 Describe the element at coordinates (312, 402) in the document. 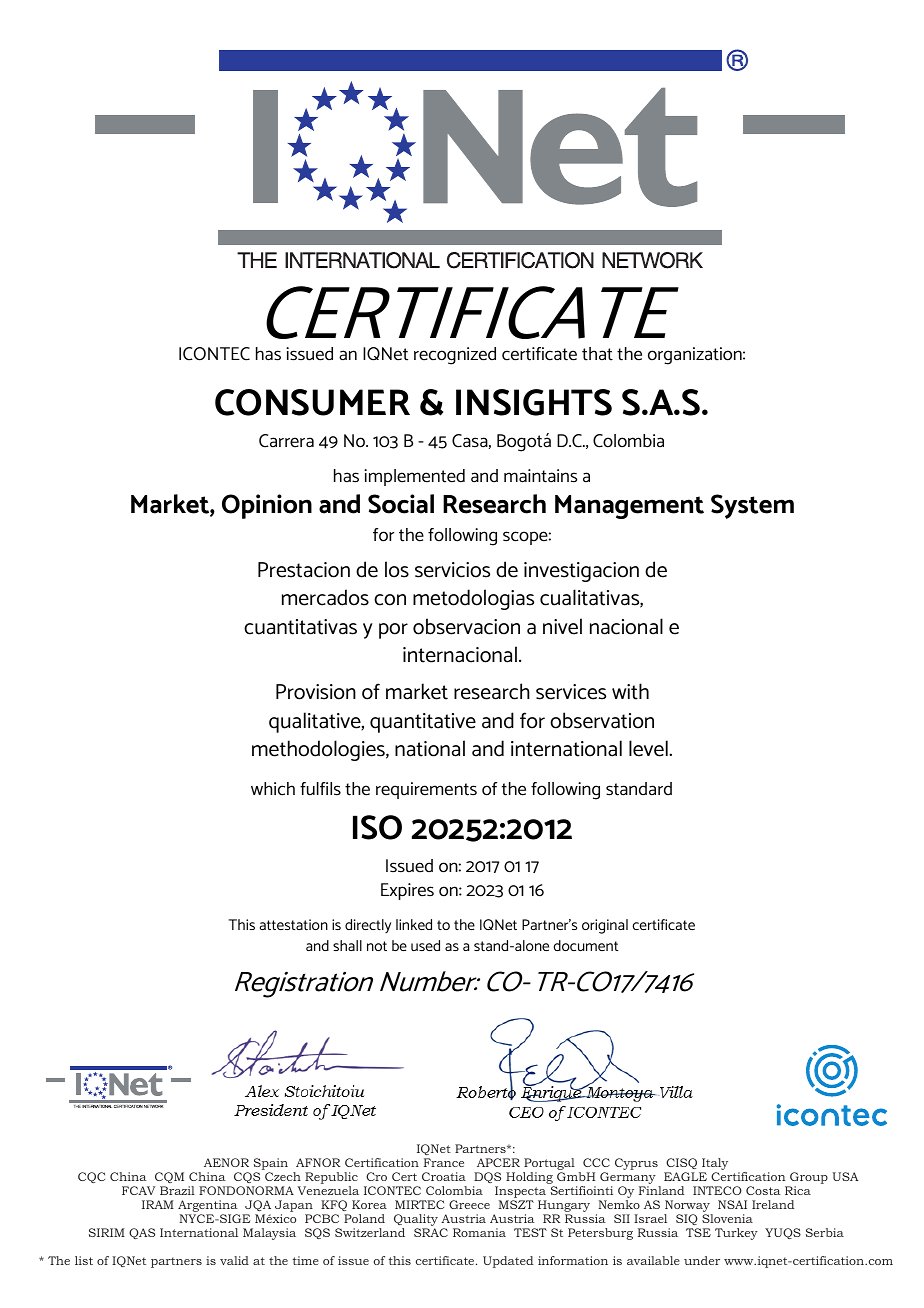

I see `CONSUMER` at that location.
